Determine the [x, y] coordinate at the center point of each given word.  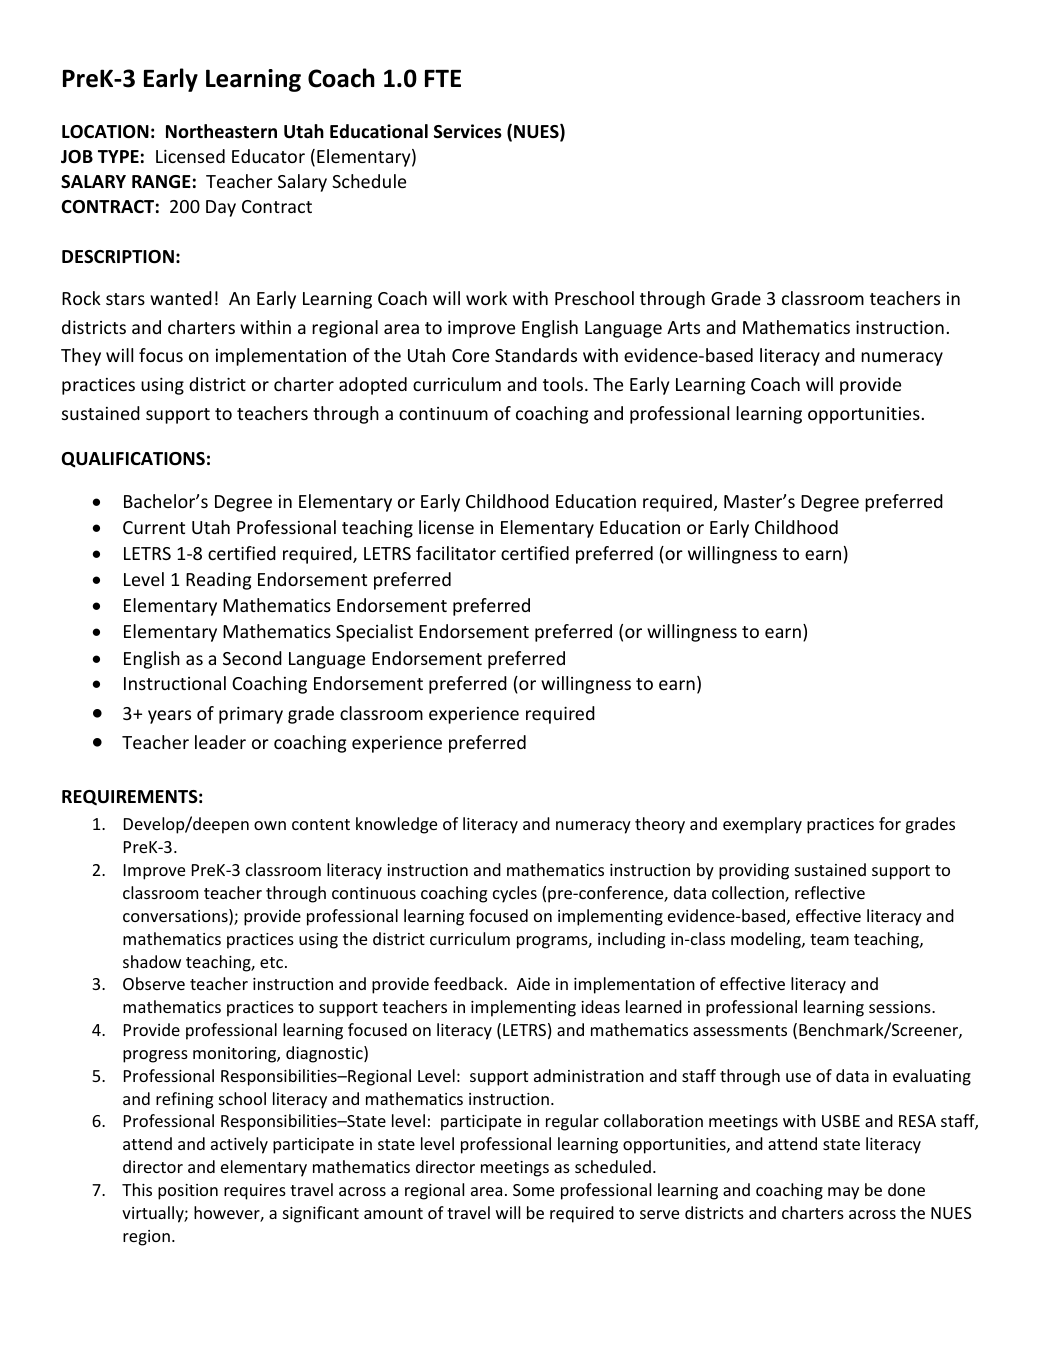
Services [468, 131]
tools [563, 384]
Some [533, 1190]
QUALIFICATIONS [133, 460]
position [188, 1192]
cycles [515, 894]
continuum [443, 413]
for [890, 823]
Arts [683, 327]
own [270, 825]
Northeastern [221, 131]
